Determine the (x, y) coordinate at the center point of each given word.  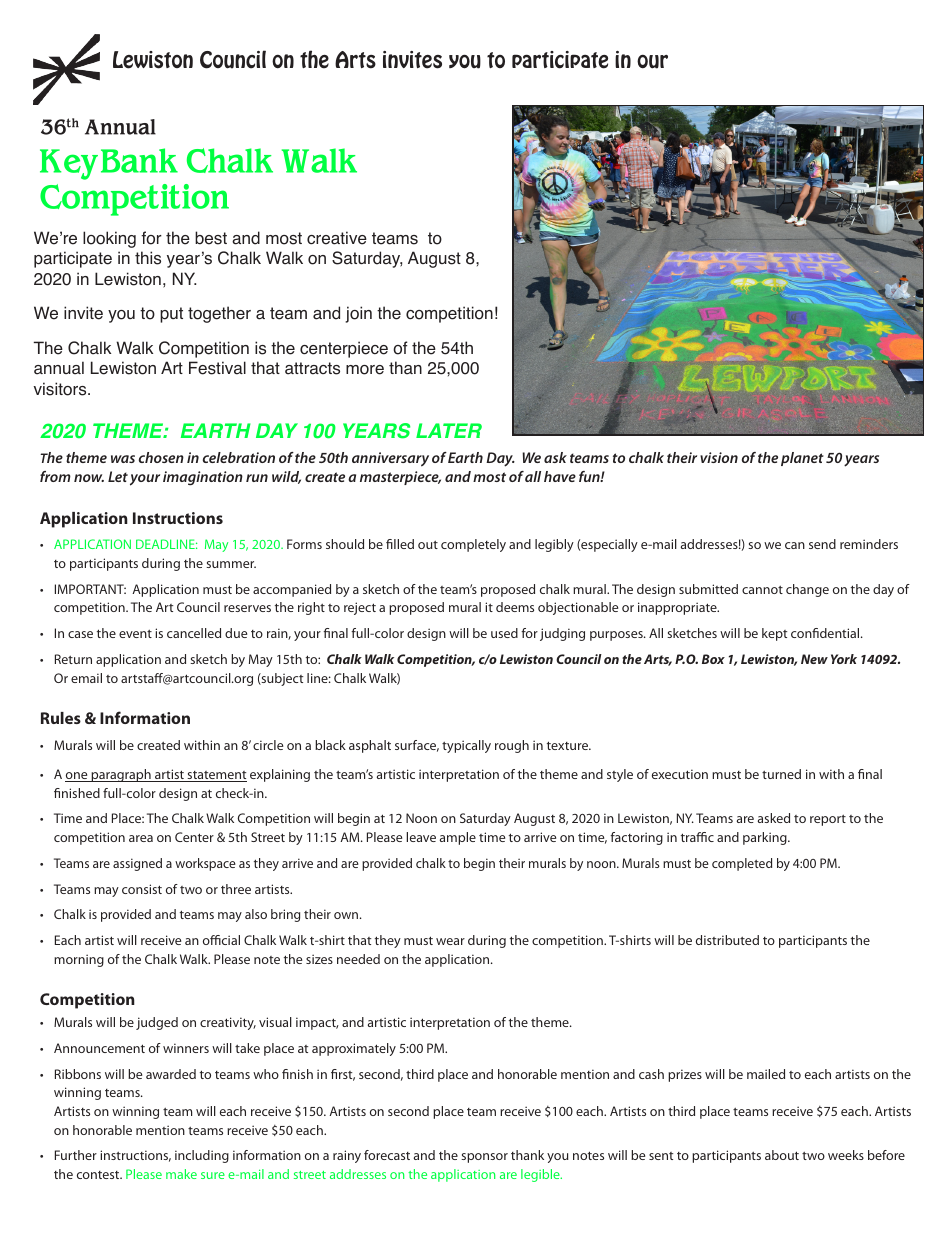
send (822, 544)
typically (466, 746)
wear (450, 941)
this (148, 258)
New (814, 659)
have (560, 476)
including (202, 1156)
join (358, 314)
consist (142, 889)
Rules (61, 718)
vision (719, 457)
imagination (203, 478)
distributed (727, 940)
